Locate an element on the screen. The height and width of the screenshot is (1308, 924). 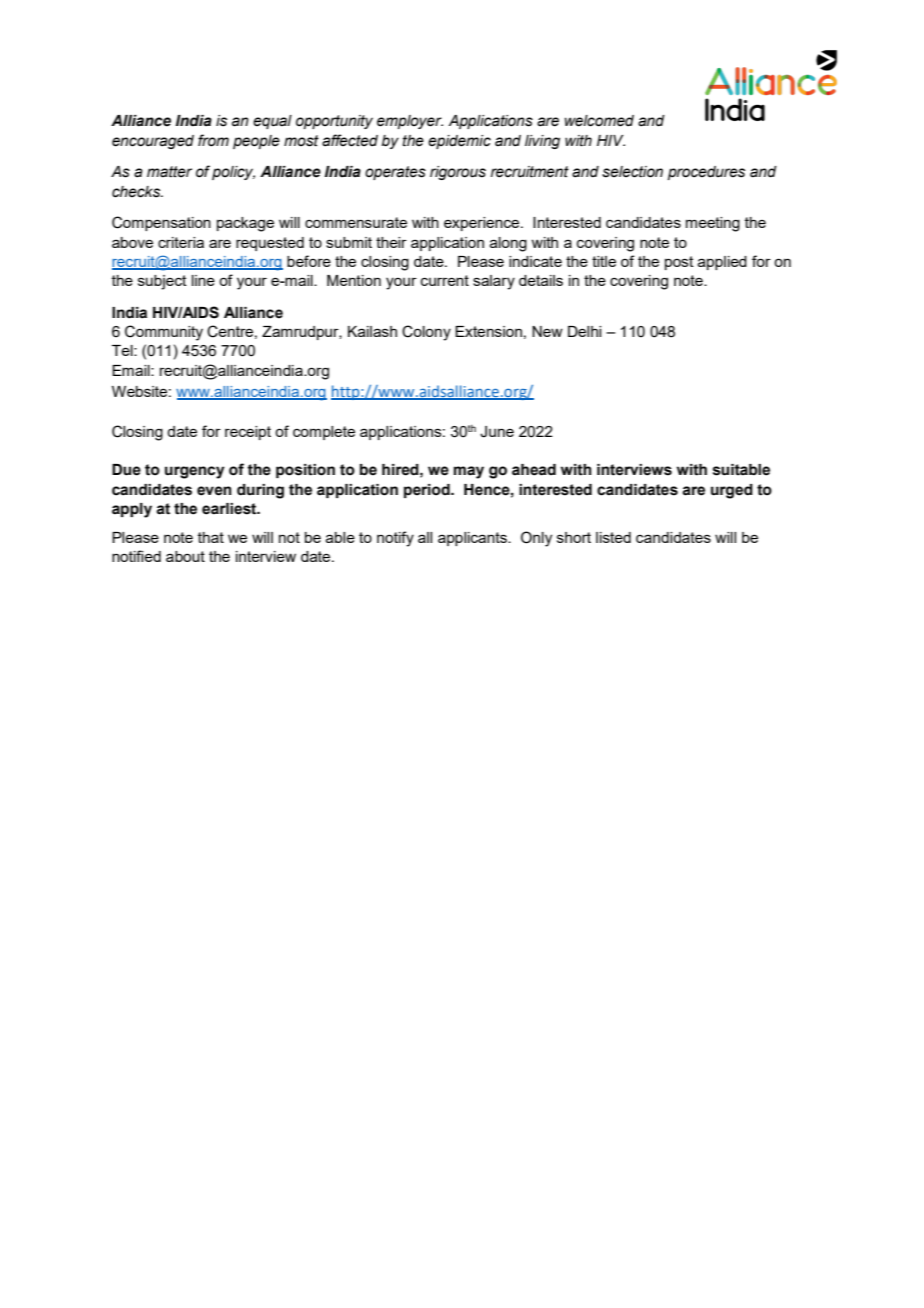
employer is located at coordinates (410, 122).
